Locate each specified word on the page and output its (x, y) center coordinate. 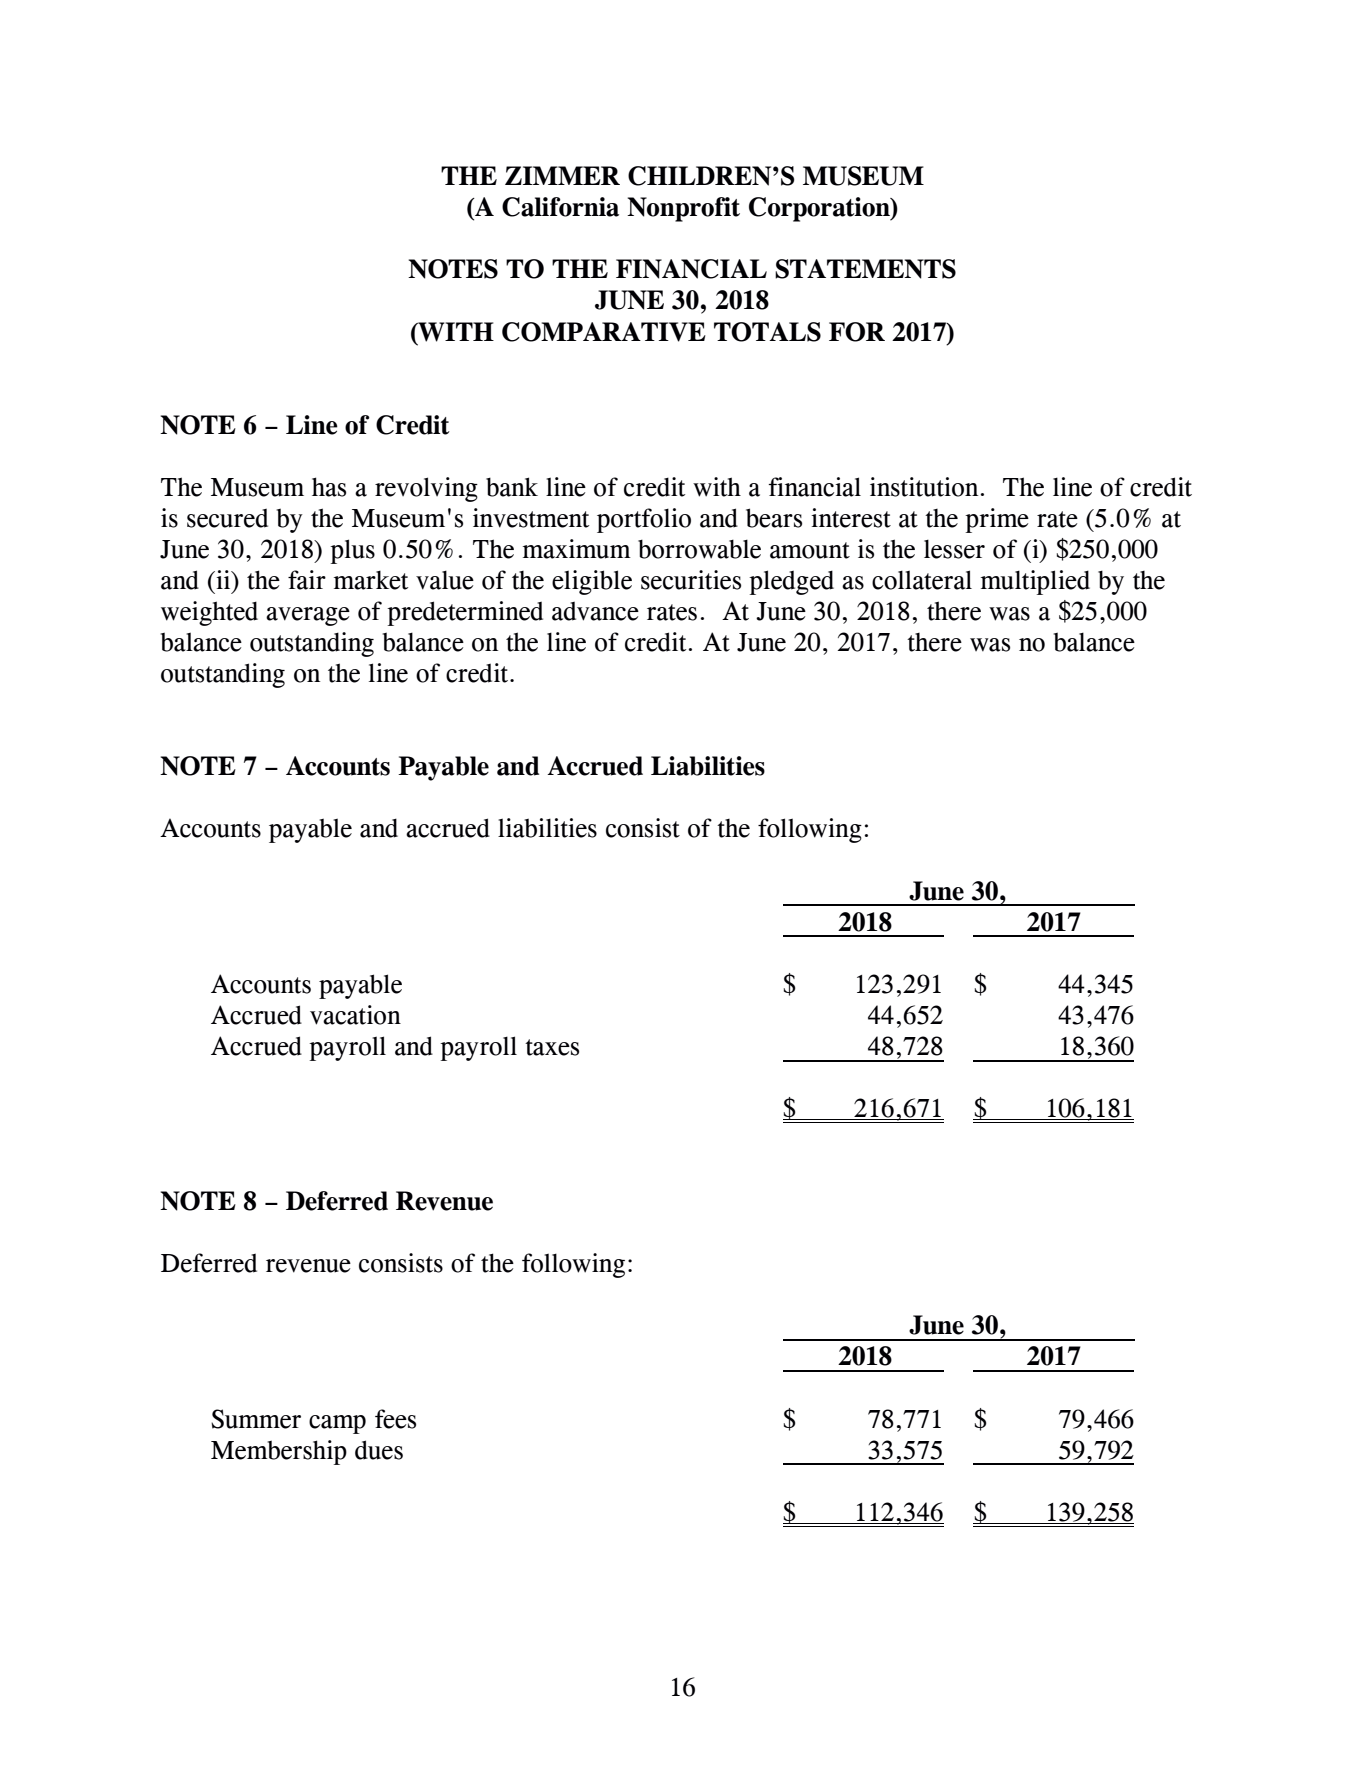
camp (337, 1424)
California (560, 207)
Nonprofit (683, 209)
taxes (552, 1047)
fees (395, 1419)
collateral (922, 580)
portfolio (644, 520)
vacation (355, 1015)
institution (924, 487)
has (329, 487)
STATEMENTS (865, 269)
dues (379, 1450)
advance (595, 611)
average (308, 616)
